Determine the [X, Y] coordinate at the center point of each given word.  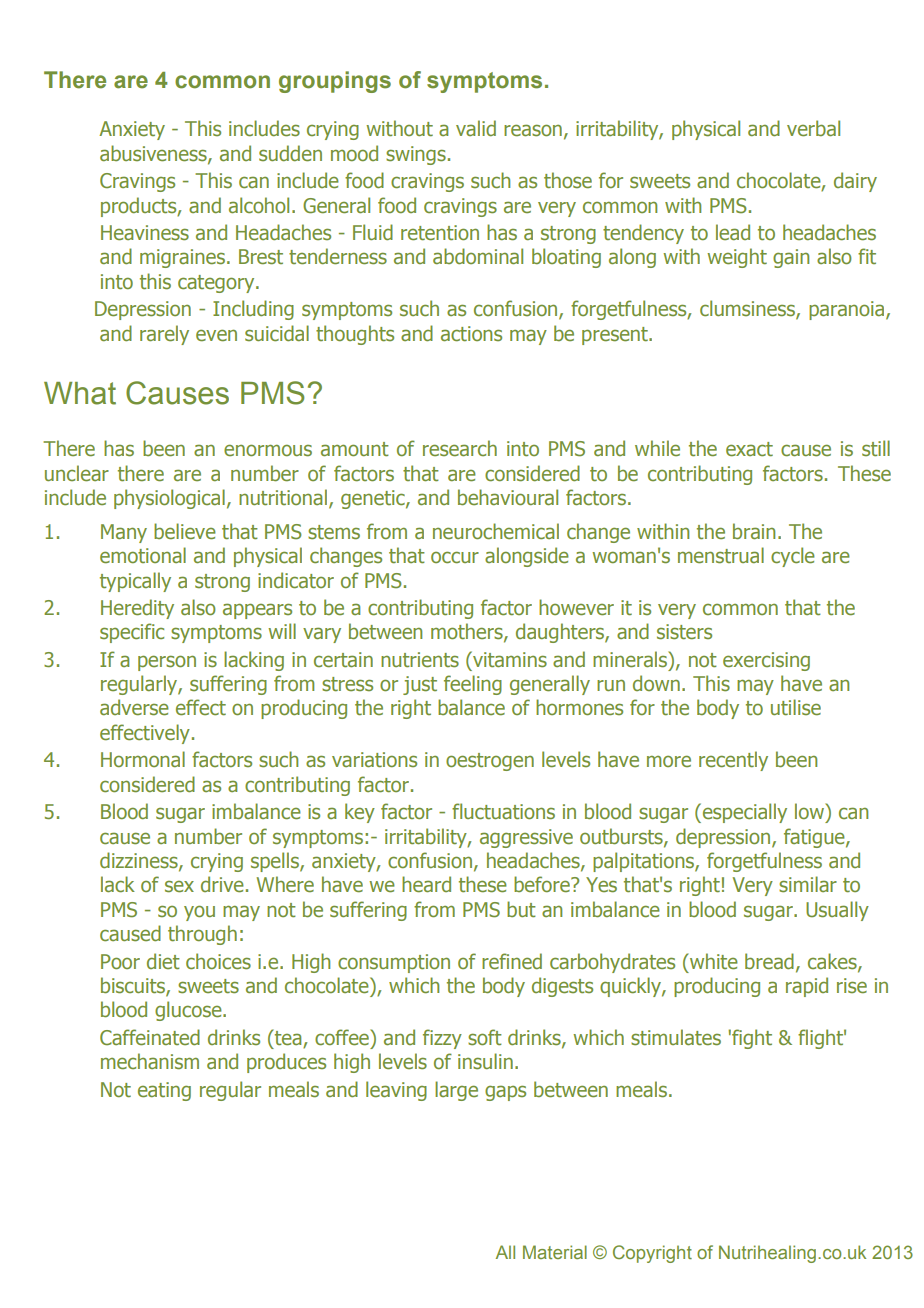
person [167, 663]
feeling [473, 685]
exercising [766, 661]
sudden [290, 153]
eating [164, 1091]
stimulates [676, 1037]
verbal [813, 128]
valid [476, 128]
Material [555, 1252]
